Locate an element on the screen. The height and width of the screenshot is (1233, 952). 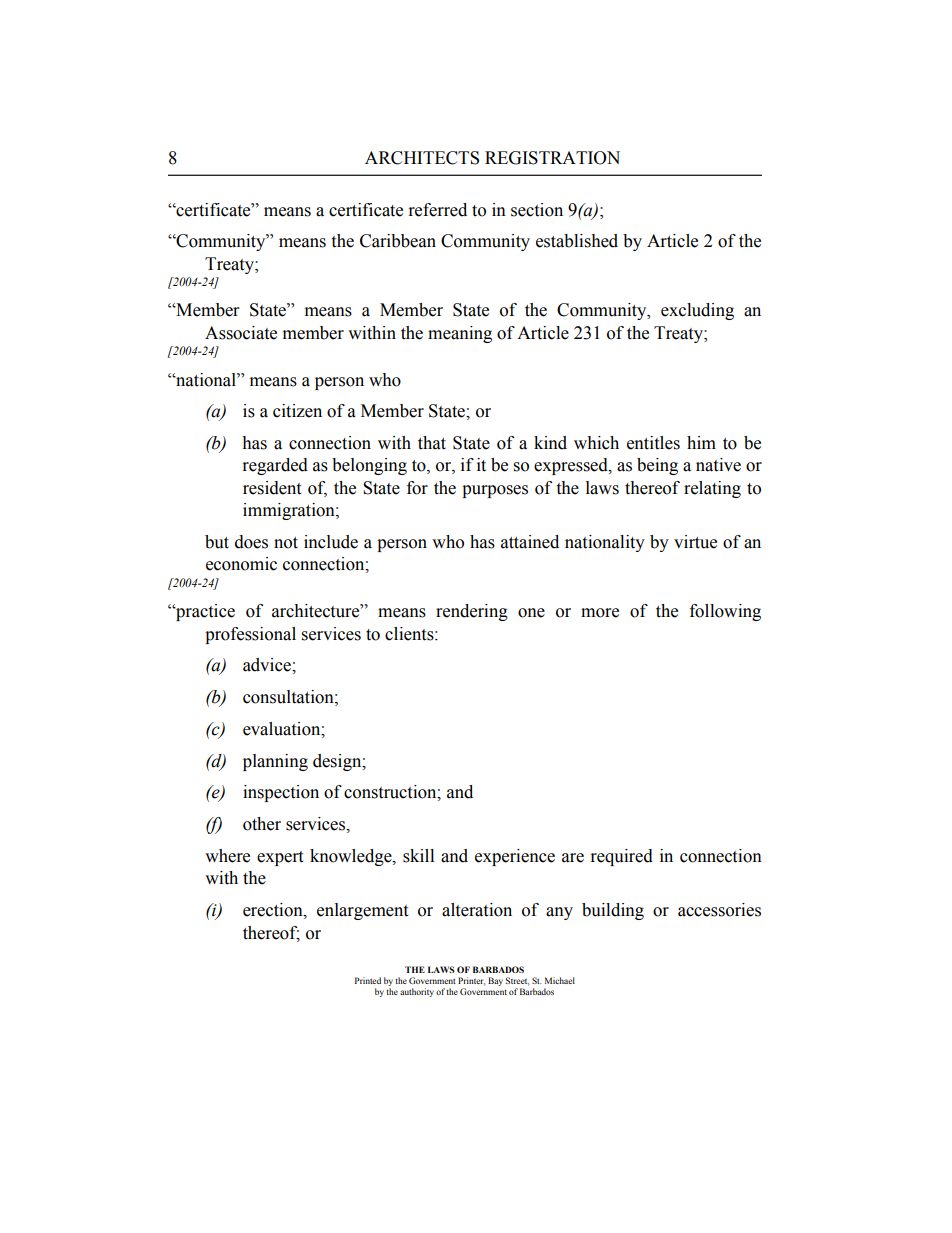
Printed is located at coordinates (368, 980).
